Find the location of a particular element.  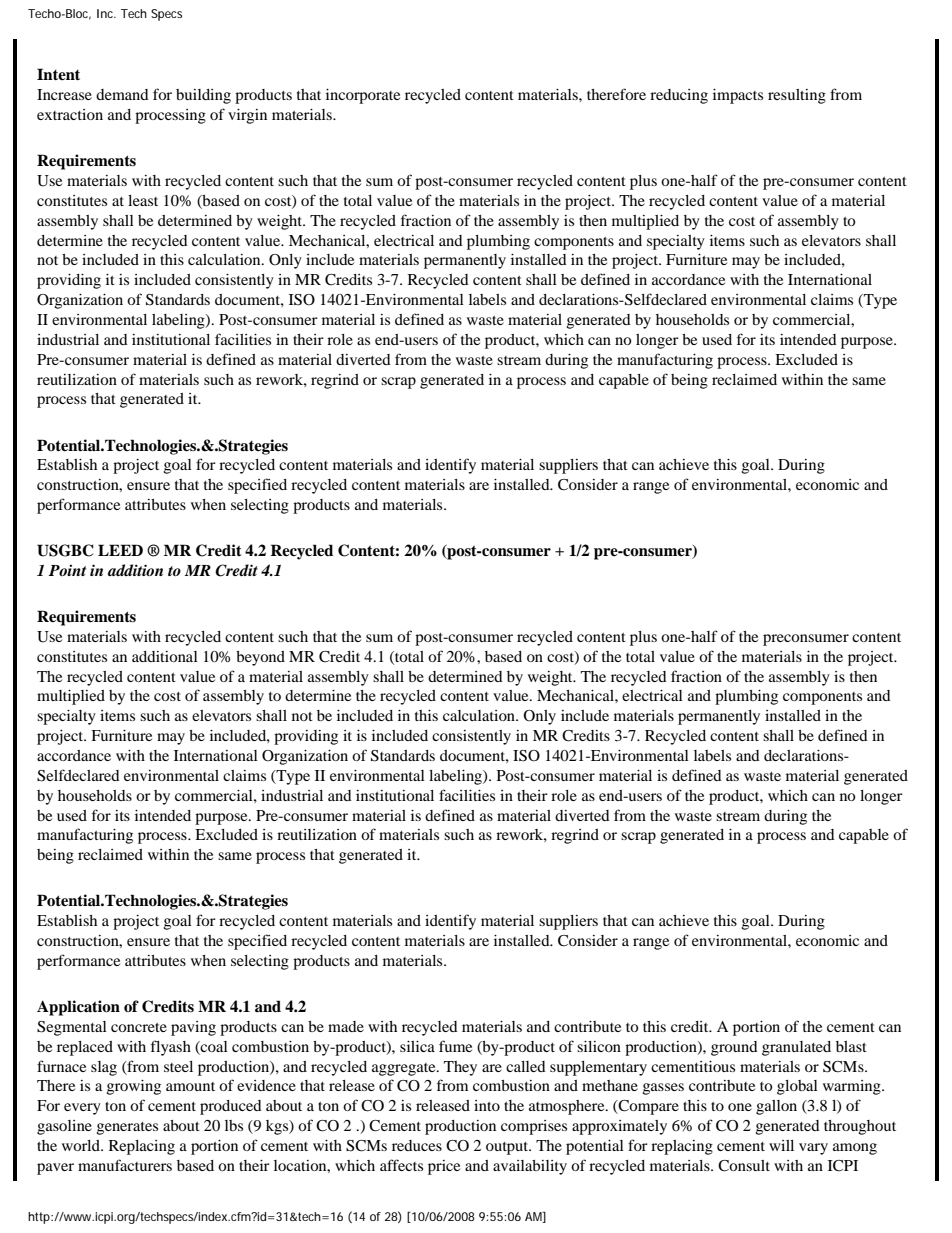

demand is located at coordinates (122, 94).
